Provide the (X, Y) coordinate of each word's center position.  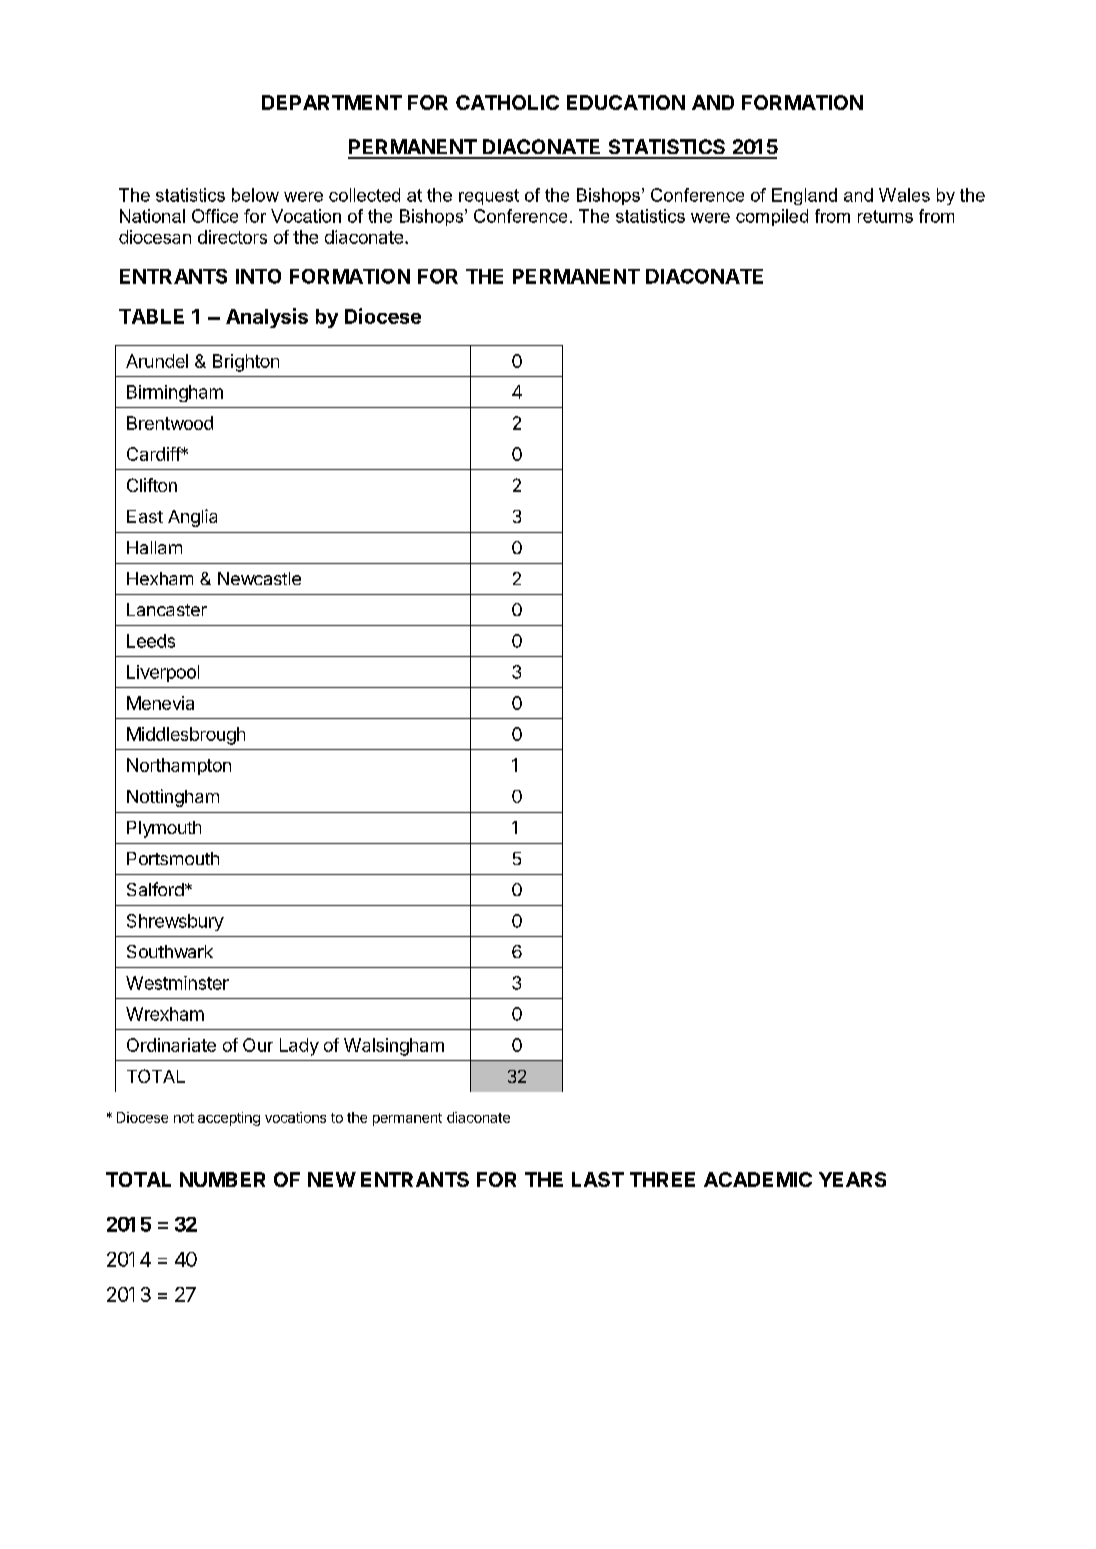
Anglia (192, 518)
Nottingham (173, 798)
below (255, 195)
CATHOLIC (507, 102)
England (804, 196)
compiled (772, 217)
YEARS (852, 1179)
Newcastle (259, 578)
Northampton (179, 766)
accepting (229, 1119)
